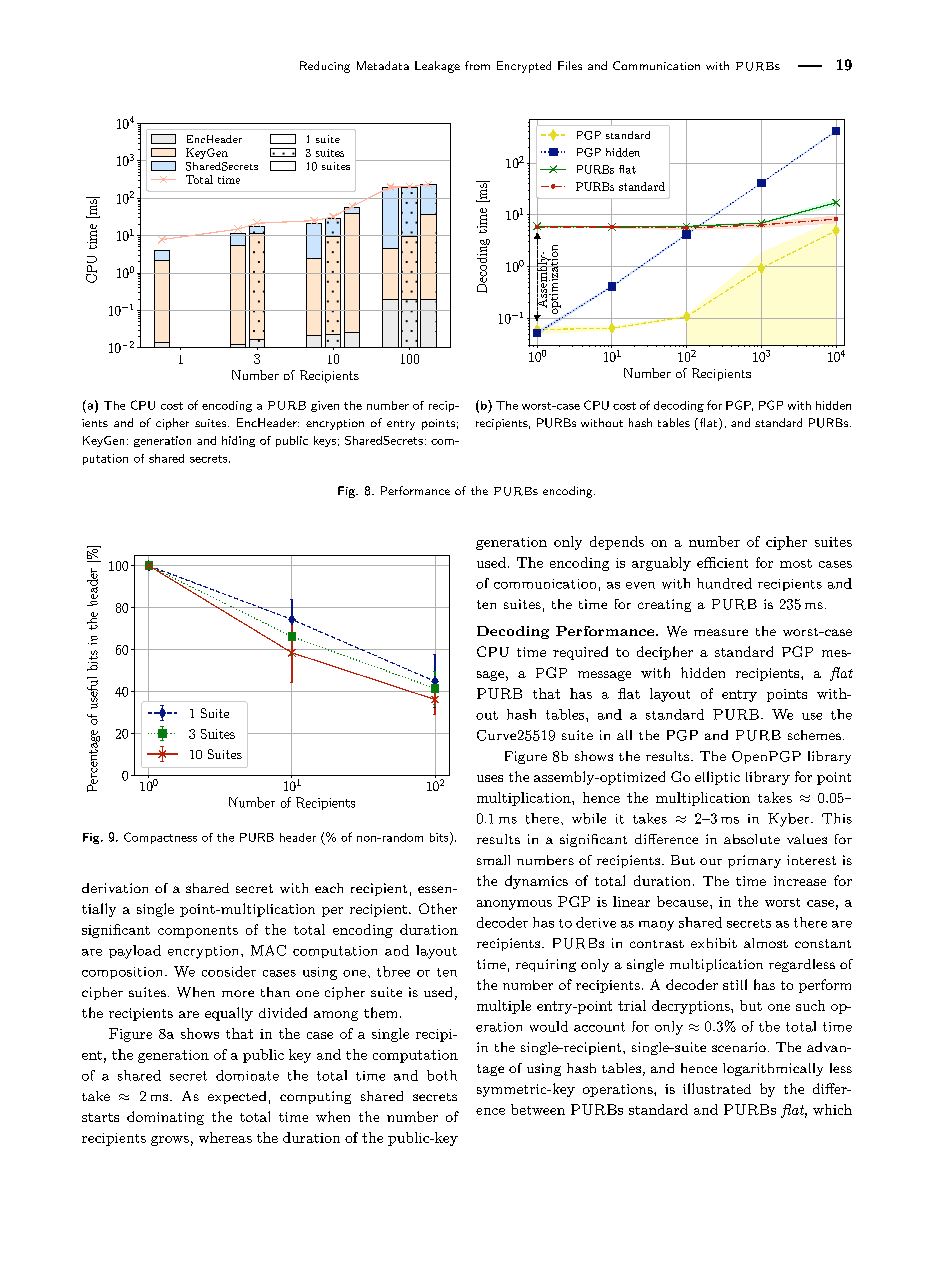 The width and height of the screenshot is (952, 1270). Describe the element at coordinates (238, 441) in the screenshot. I see `hiding` at that location.
